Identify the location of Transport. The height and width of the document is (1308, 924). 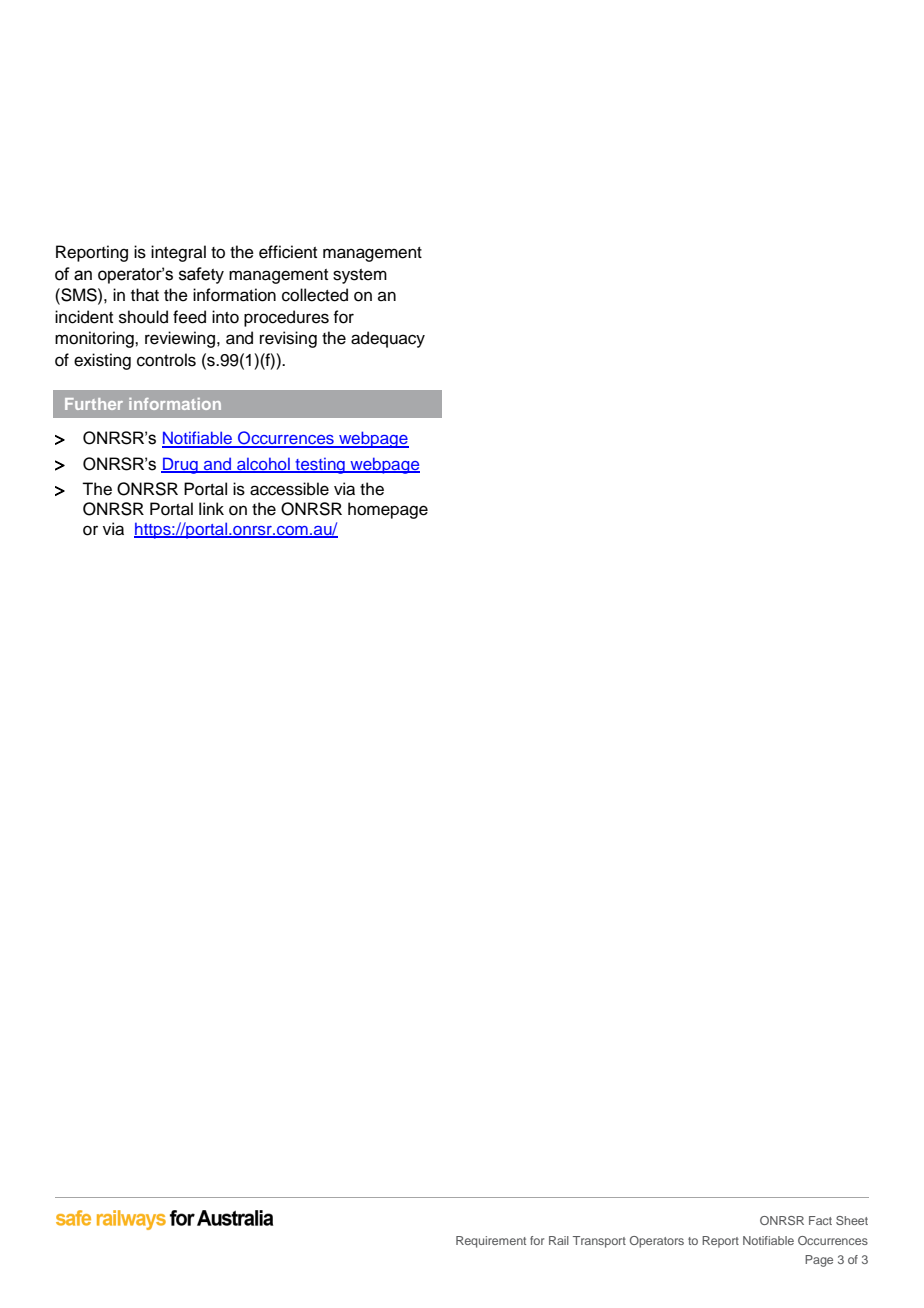
(599, 1242).
